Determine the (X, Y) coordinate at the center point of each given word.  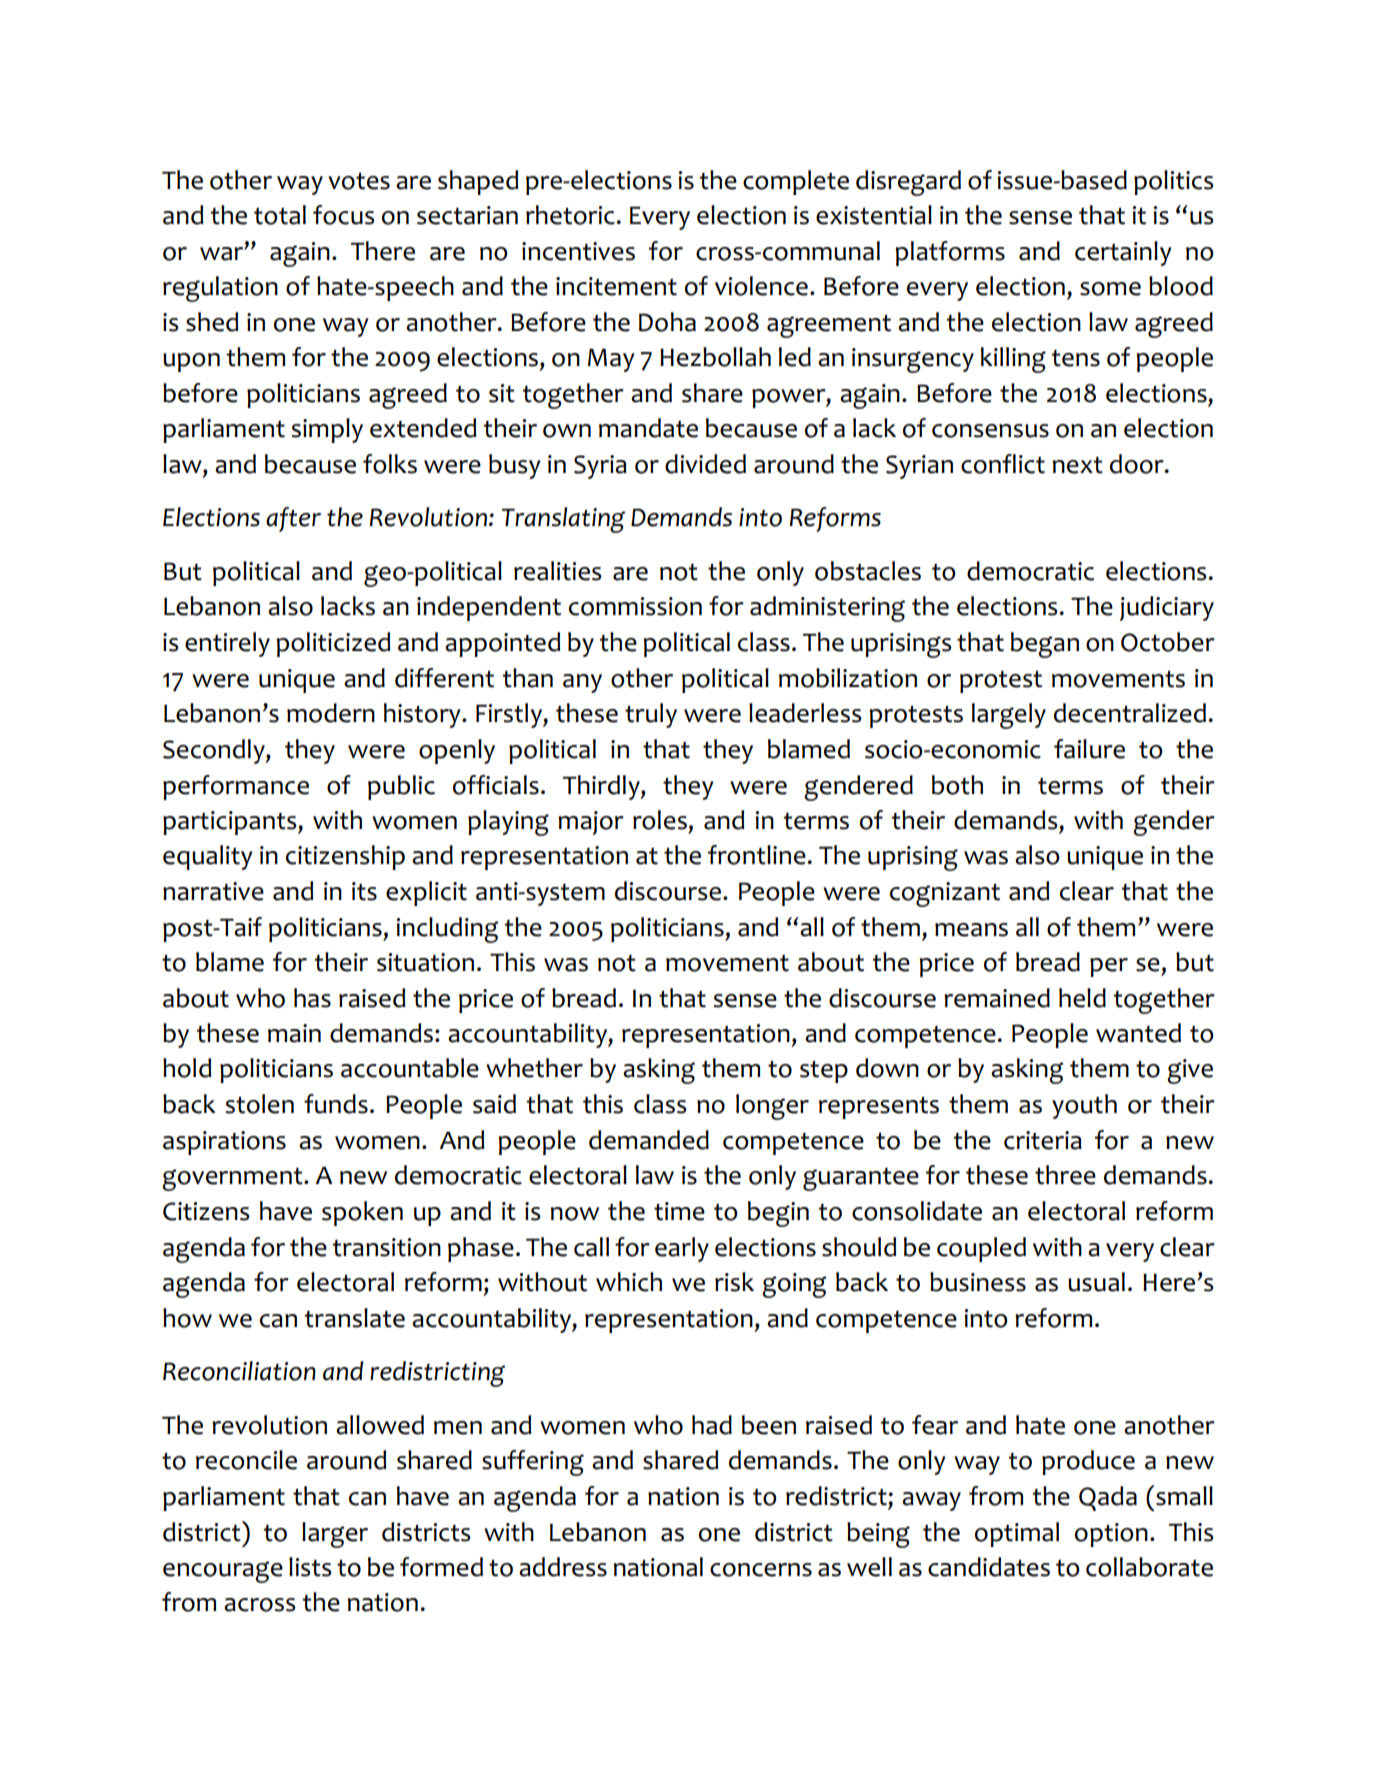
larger (335, 1535)
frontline (757, 855)
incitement (616, 286)
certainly (1123, 253)
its (364, 891)
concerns (761, 1570)
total (280, 215)
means (971, 930)
